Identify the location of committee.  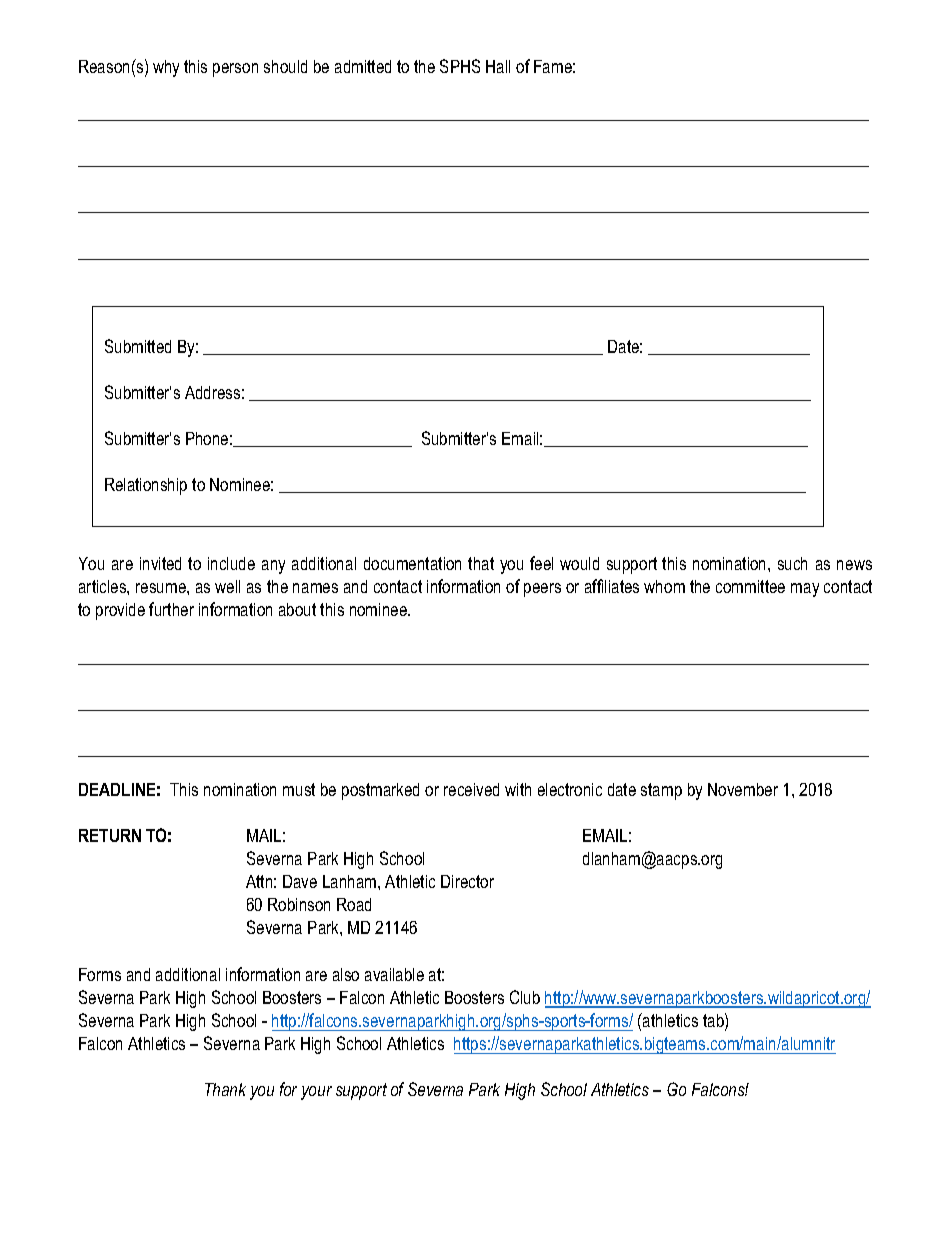
(750, 586).
